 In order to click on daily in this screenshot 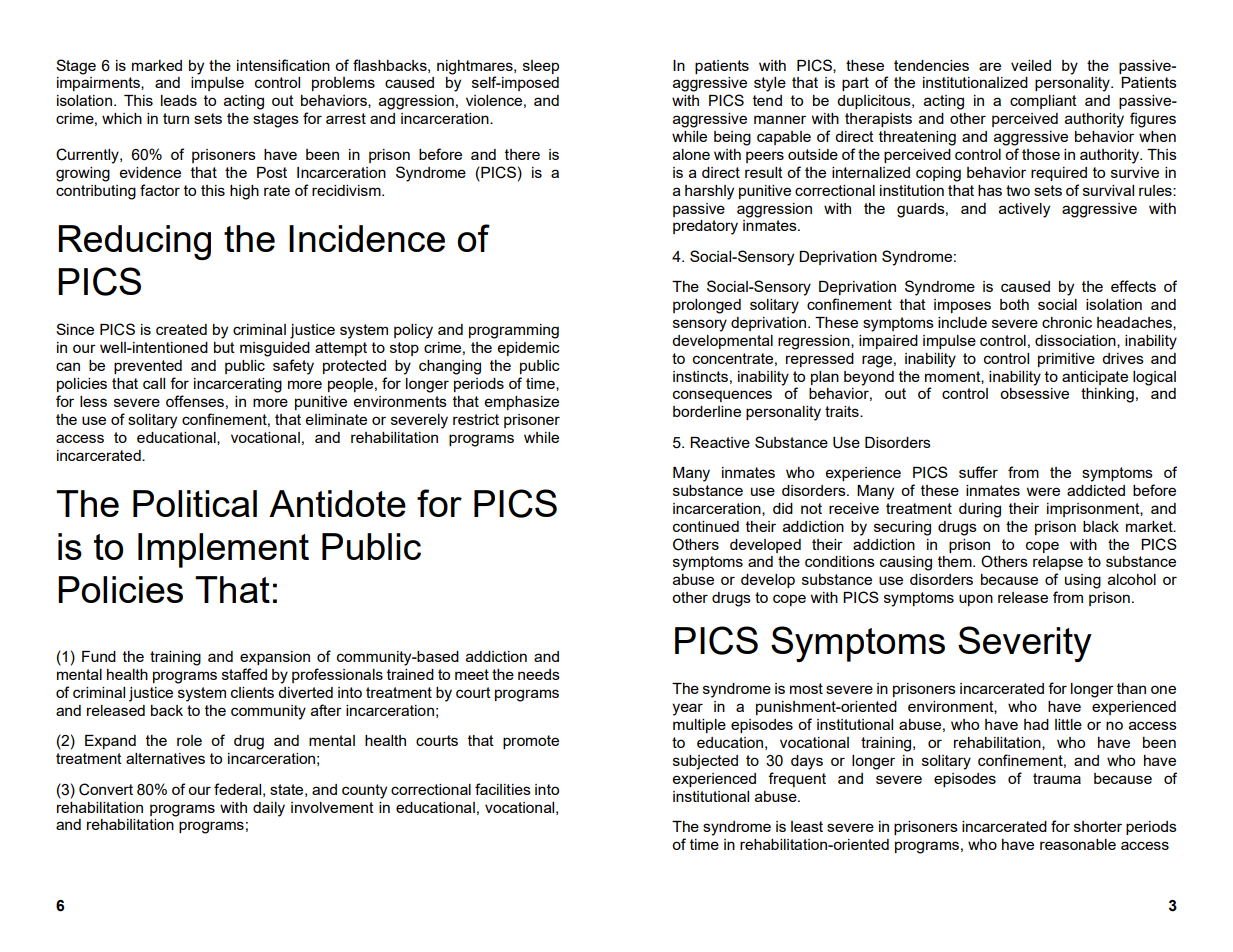, I will do `click(269, 809)`.
